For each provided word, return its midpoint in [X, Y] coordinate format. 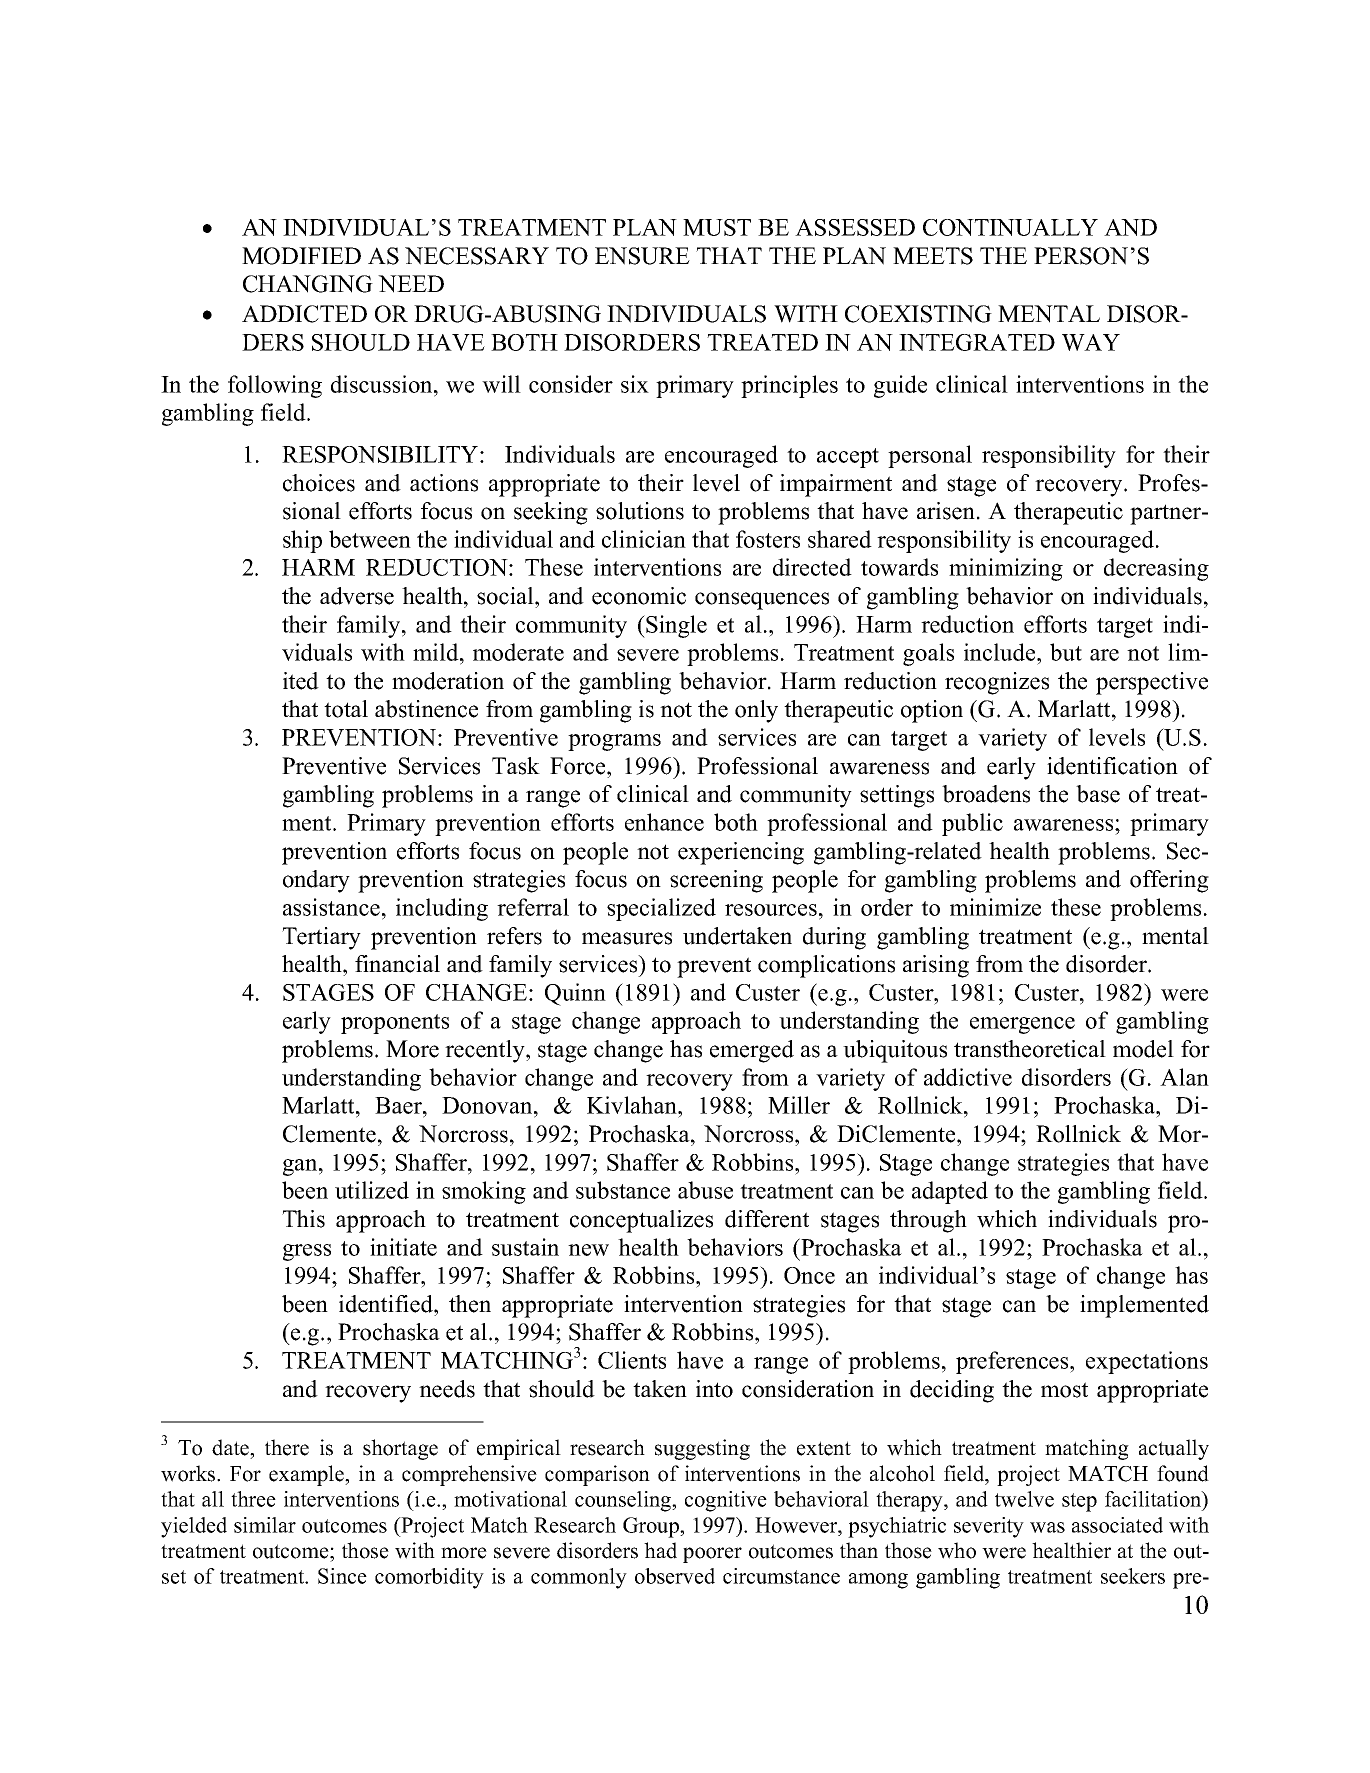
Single [675, 626]
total [346, 709]
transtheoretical [1030, 1049]
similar [265, 1525]
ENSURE [642, 256]
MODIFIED [301, 256]
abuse [705, 1190]
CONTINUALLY [1010, 227]
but [1066, 652]
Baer [399, 1105]
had [660, 1550]
